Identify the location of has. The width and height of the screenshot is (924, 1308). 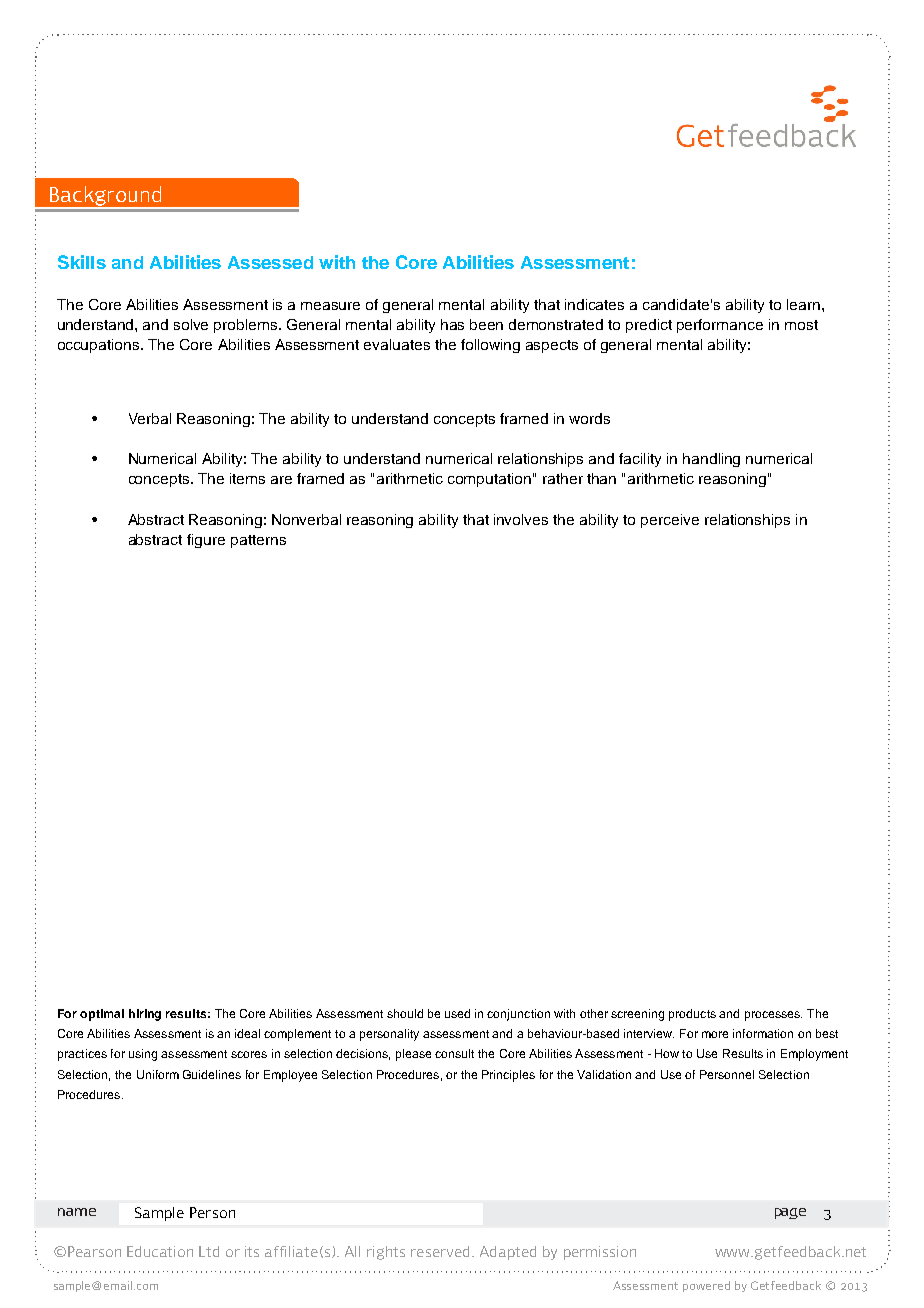
(452, 324).
